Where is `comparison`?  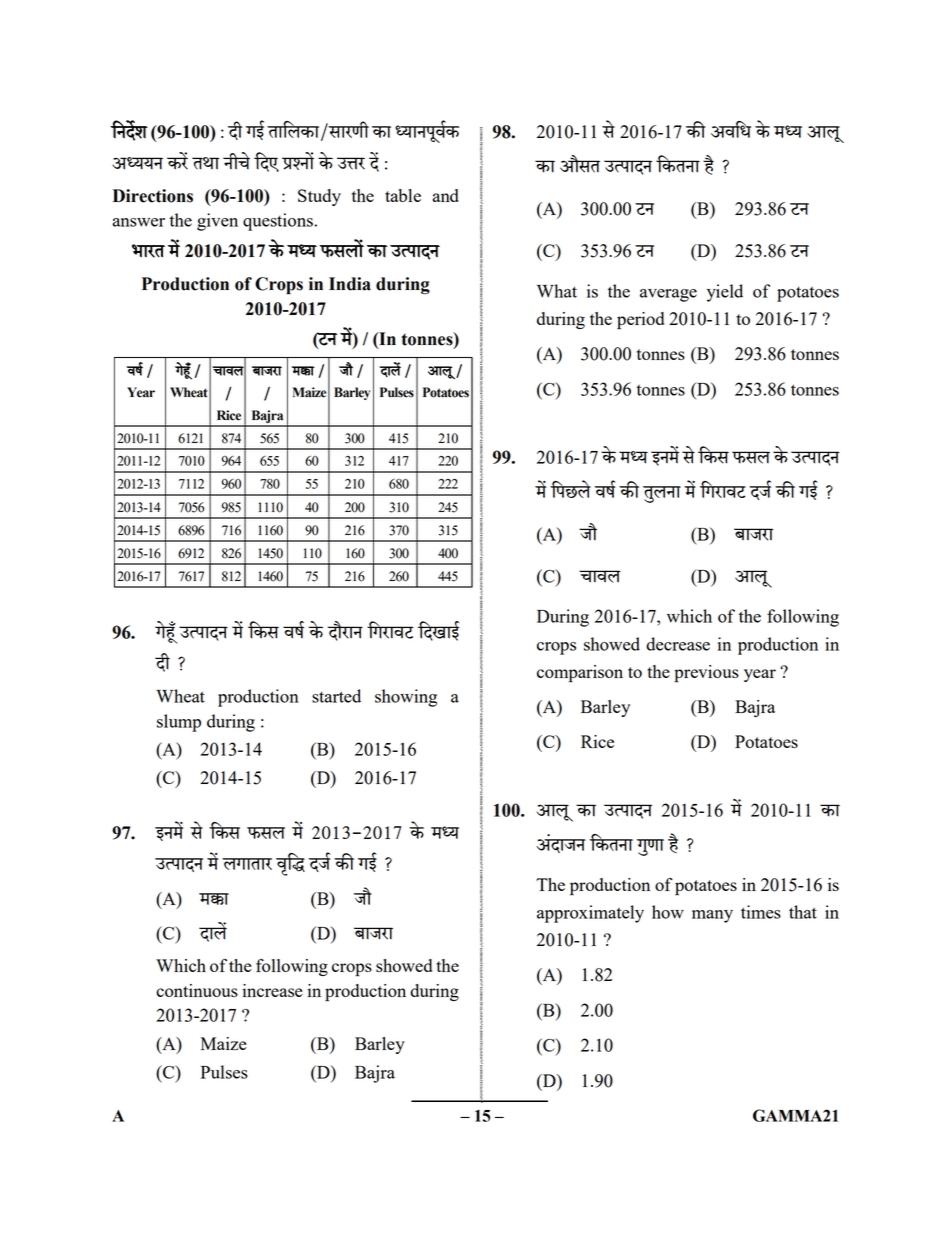
comparison is located at coordinates (580, 673).
